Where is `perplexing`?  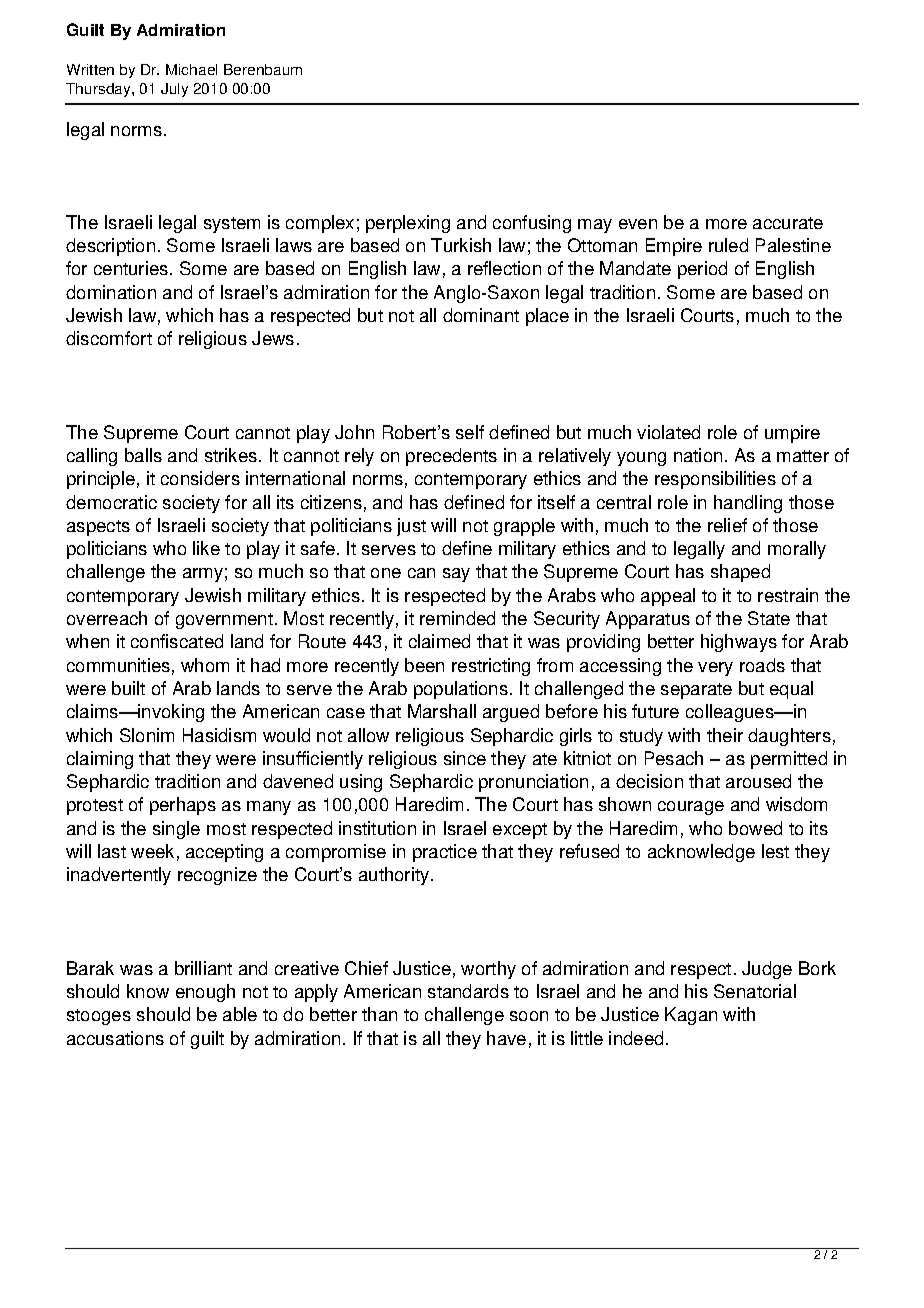
perplexing is located at coordinates (408, 224).
